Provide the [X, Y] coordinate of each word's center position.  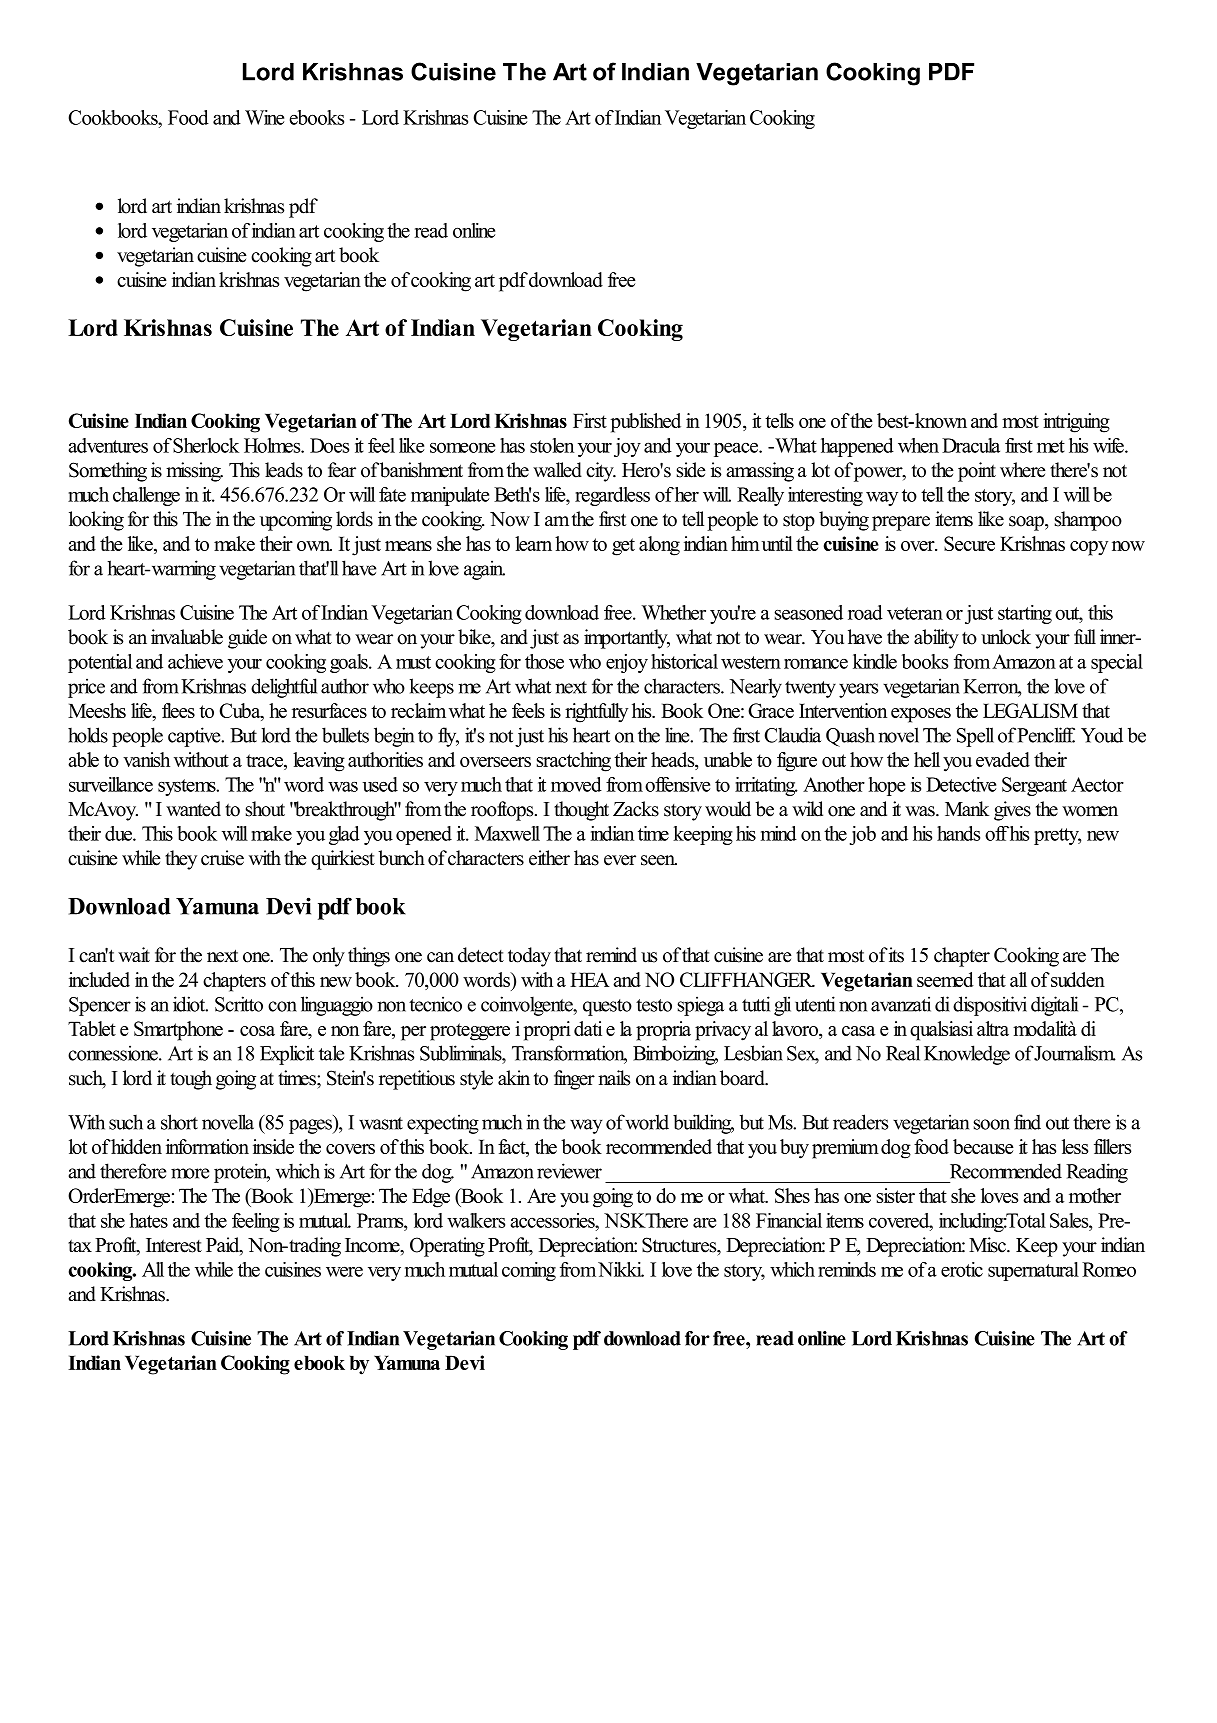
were [344, 1272]
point [977, 472]
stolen [552, 445]
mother [1095, 1195]
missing [194, 472]
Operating [447, 1247]
